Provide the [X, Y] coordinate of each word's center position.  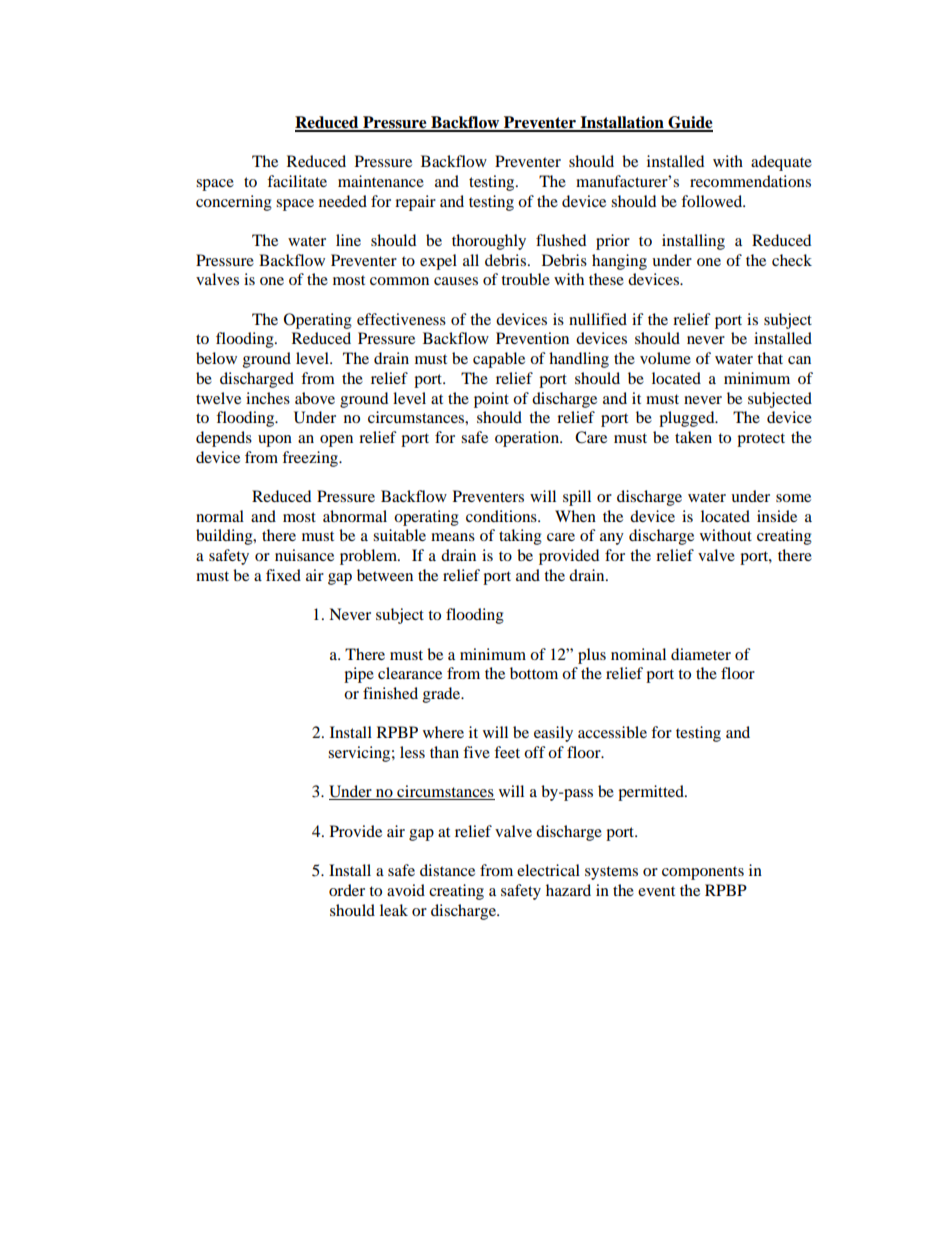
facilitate [297, 181]
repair [415, 203]
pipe [359, 675]
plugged [688, 419]
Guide [689, 123]
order [347, 890]
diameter [701, 654]
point [491, 400]
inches [268, 398]
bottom [534, 673]
